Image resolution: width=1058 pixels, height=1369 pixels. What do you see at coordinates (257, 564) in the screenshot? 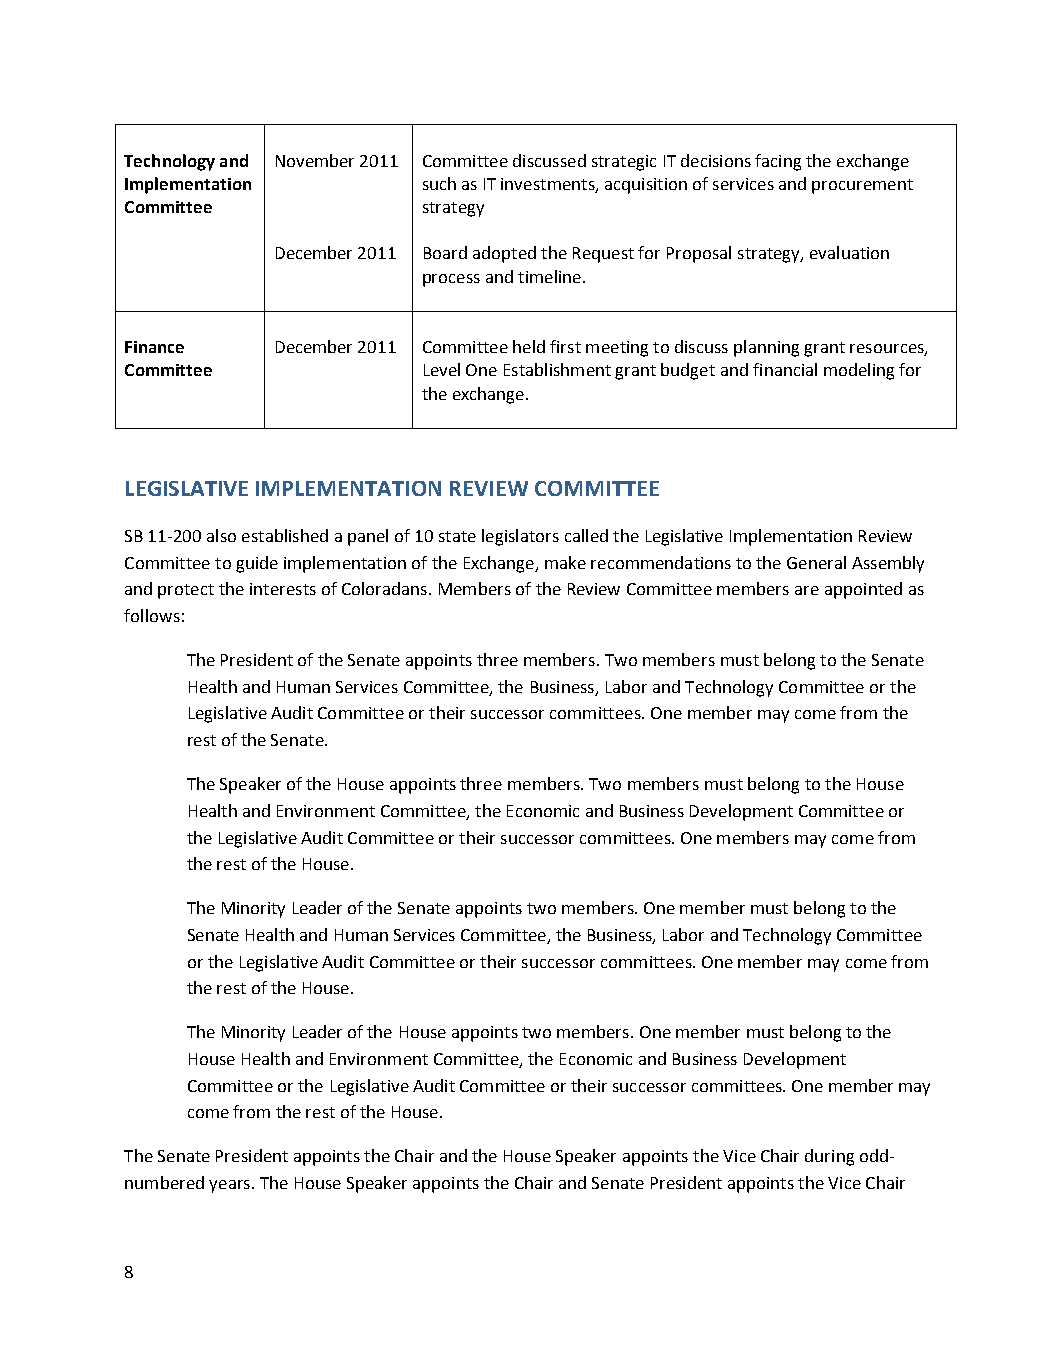
I see `guide` at bounding box center [257, 564].
